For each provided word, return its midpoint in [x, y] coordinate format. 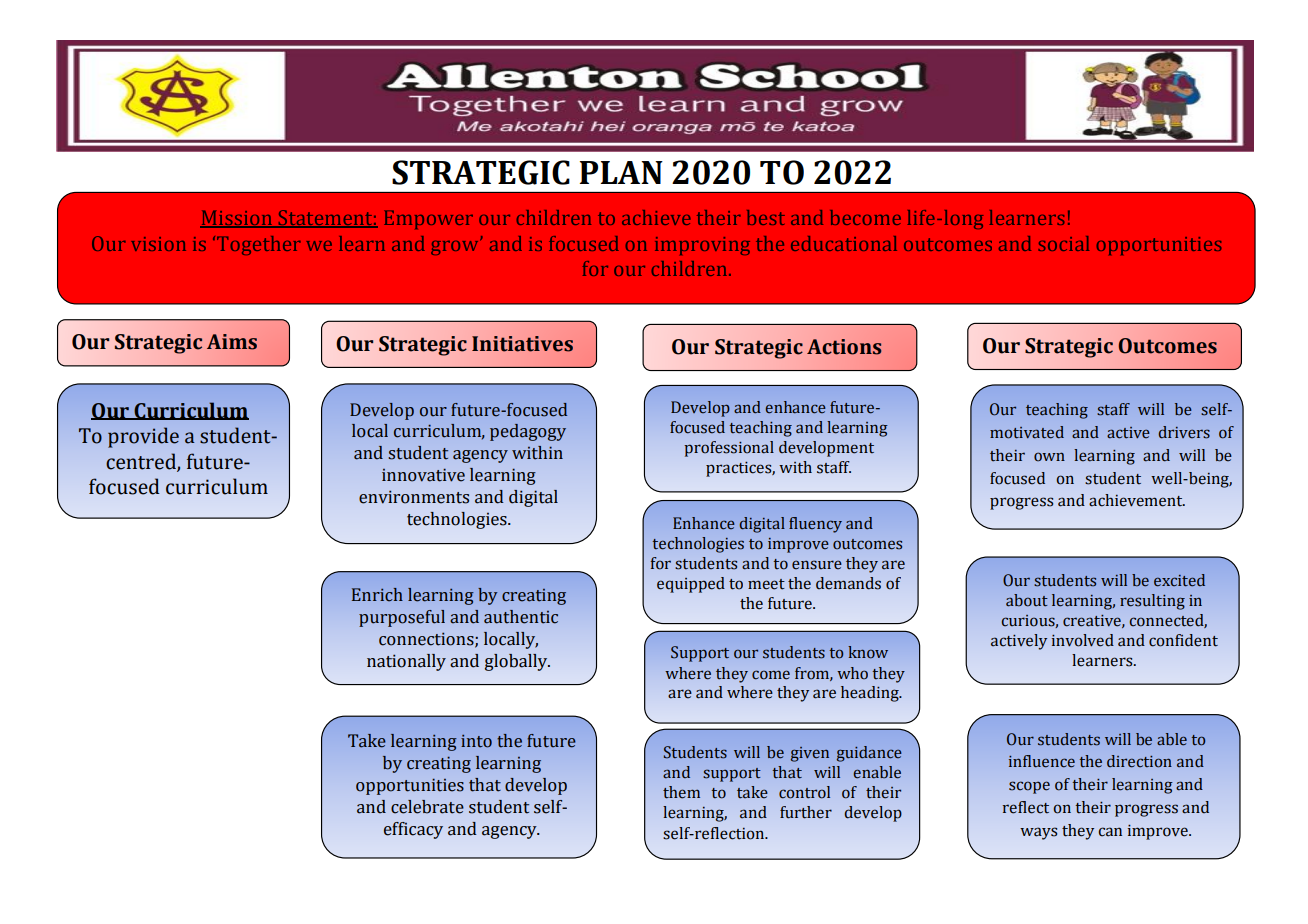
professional [729, 449]
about [1027, 600]
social [1063, 243]
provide [143, 437]
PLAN [621, 172]
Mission [237, 218]
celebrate [427, 807]
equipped [691, 585]
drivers [1184, 432]
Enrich [377, 595]
